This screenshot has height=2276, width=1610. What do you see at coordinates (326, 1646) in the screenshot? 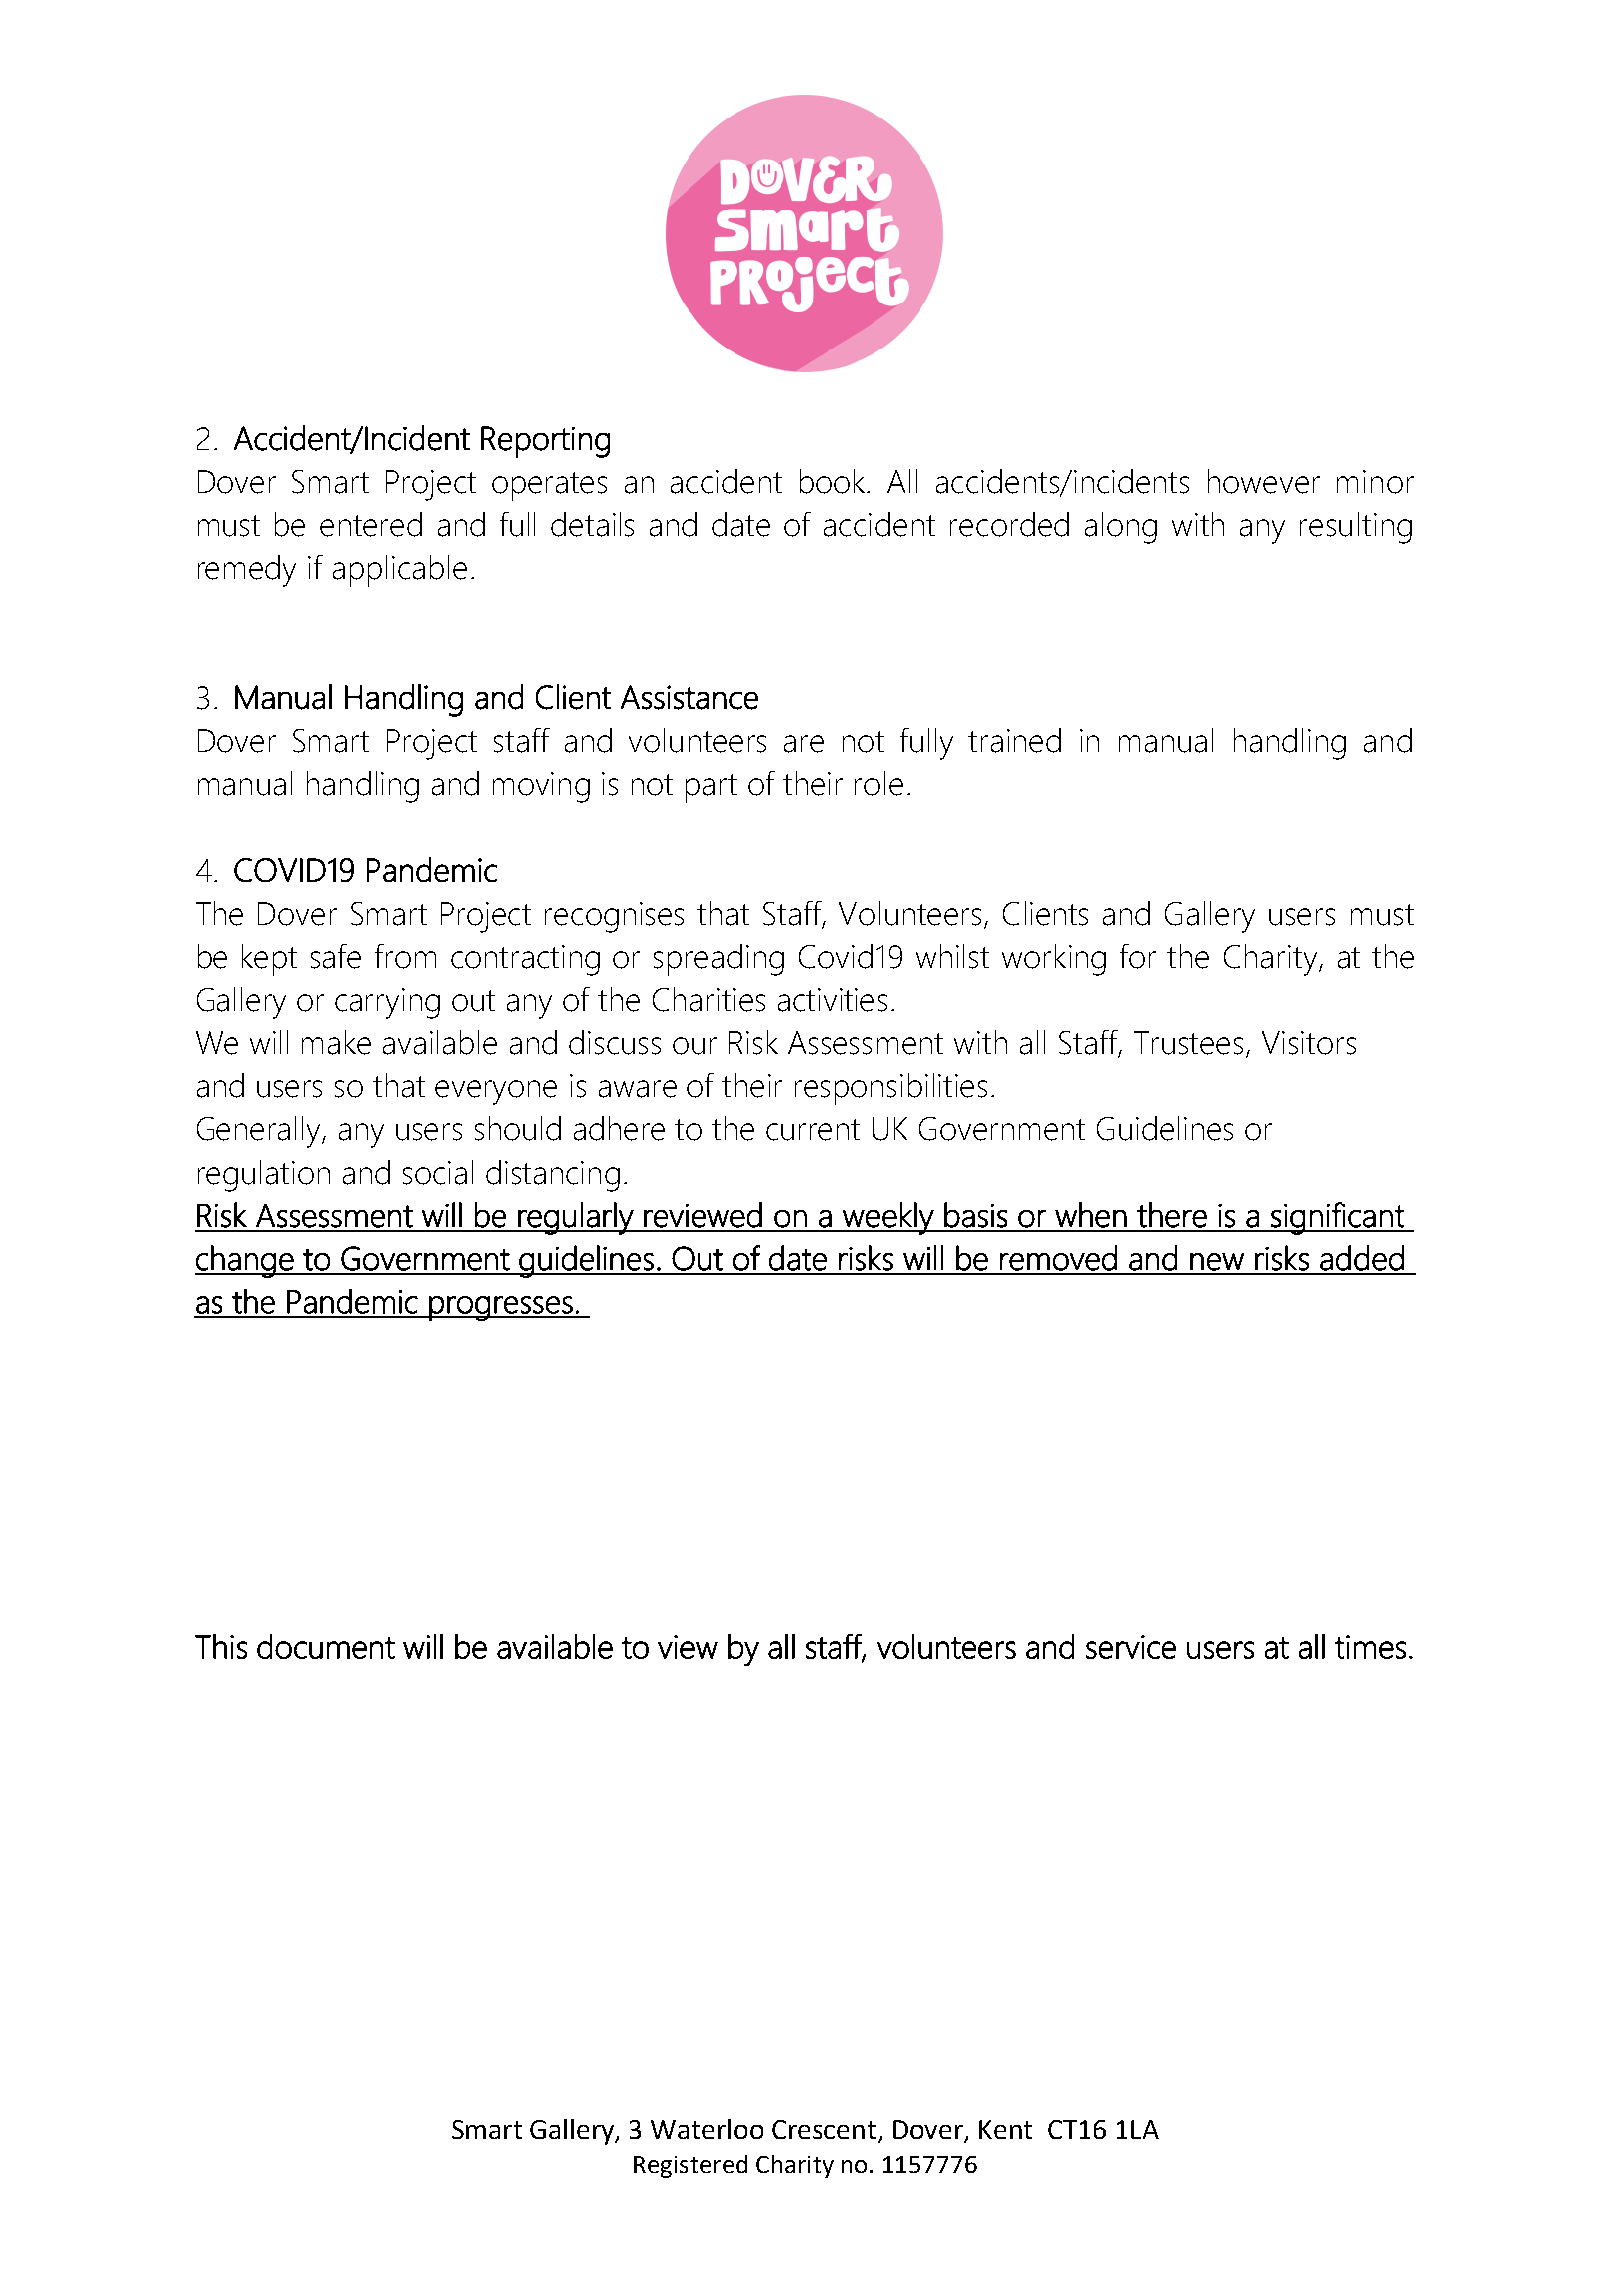
I see `document` at bounding box center [326, 1646].
